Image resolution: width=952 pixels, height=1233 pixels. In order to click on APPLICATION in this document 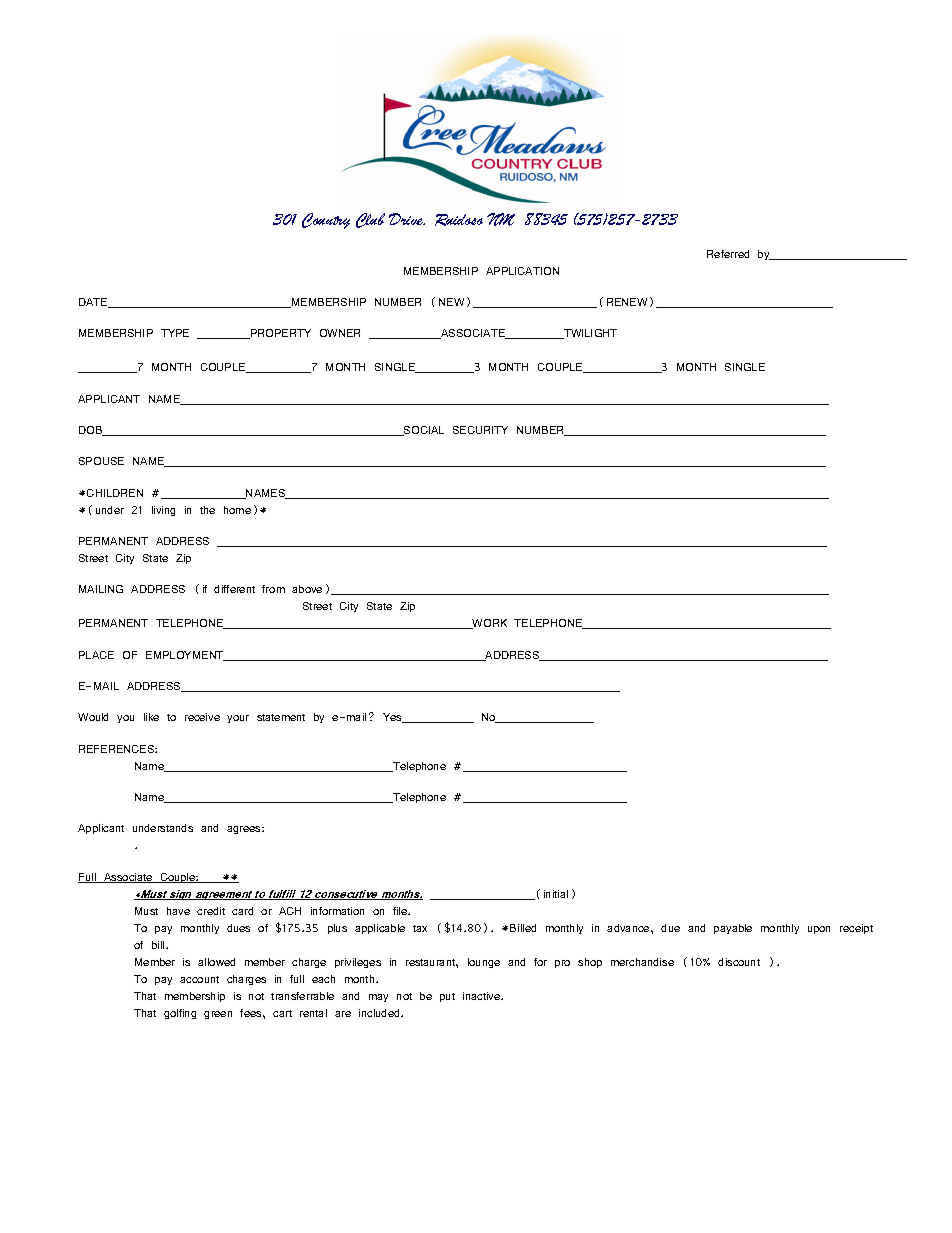, I will do `click(522, 271)`.
